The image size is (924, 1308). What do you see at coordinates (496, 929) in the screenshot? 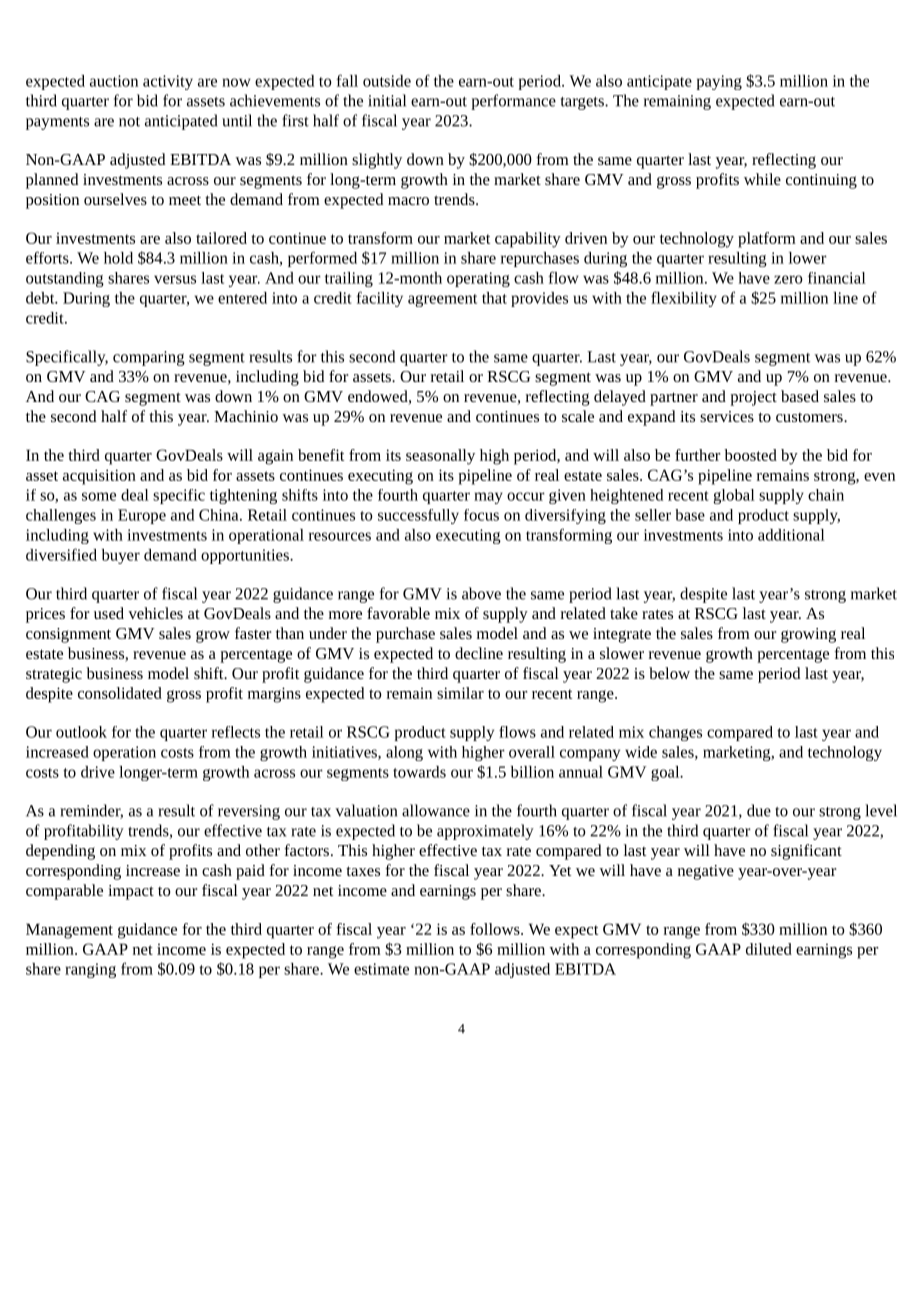
I see `follows` at bounding box center [496, 929].
